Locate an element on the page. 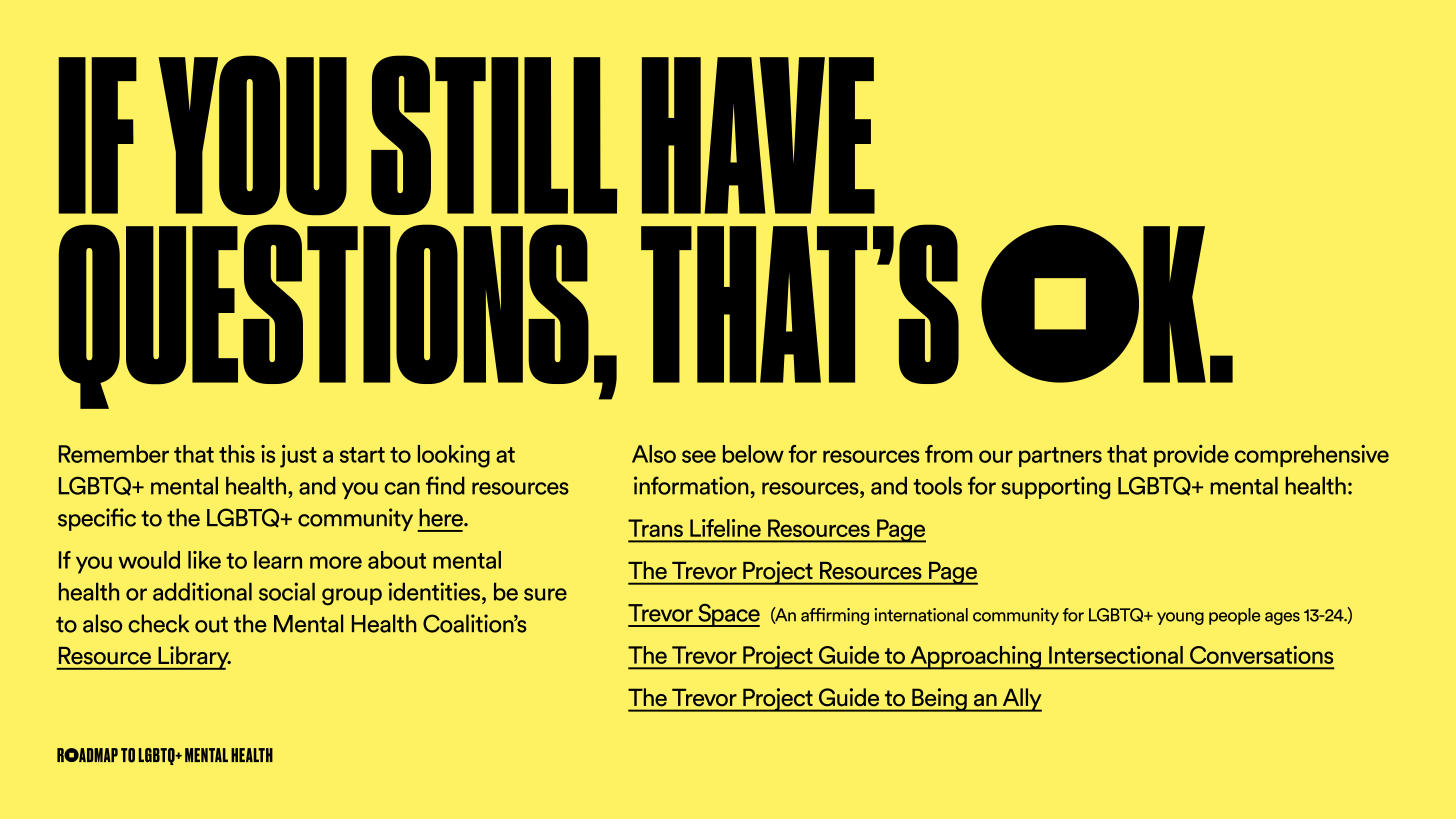 This image has width=1456, height=819. Being is located at coordinates (939, 700).
